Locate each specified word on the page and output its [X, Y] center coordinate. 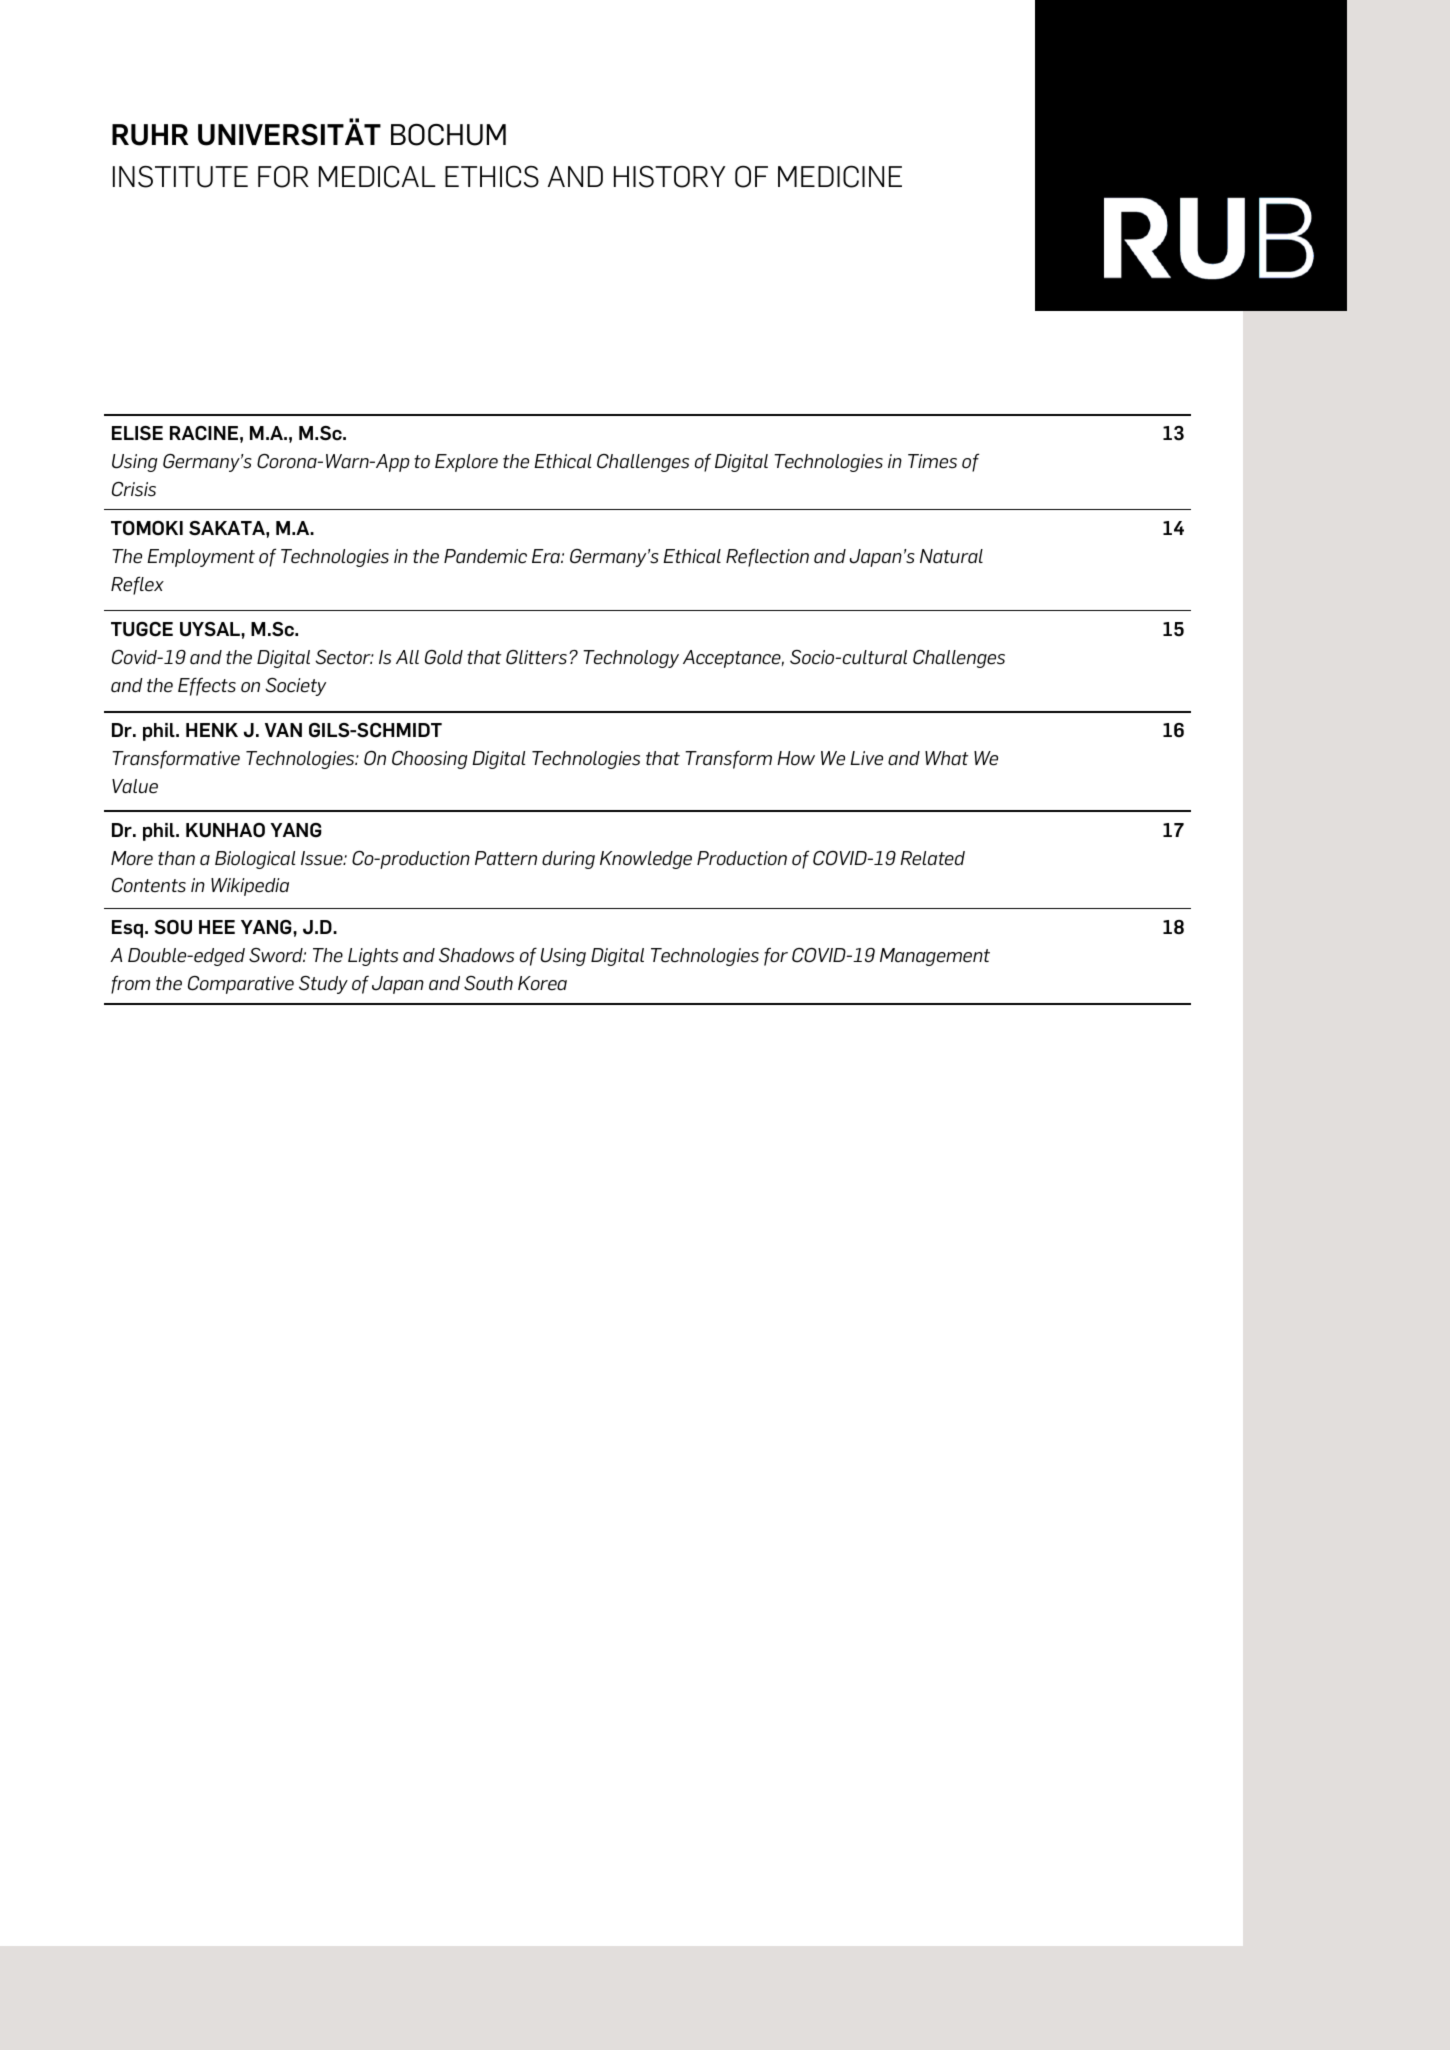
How [796, 758]
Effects [207, 686]
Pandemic [485, 556]
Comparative [241, 985]
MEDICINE [840, 176]
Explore [466, 463]
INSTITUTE [180, 177]
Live [866, 758]
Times [932, 461]
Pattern [506, 858]
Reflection [767, 557]
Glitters [538, 657]
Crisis [134, 489]
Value [135, 786]
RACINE [204, 433]
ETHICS [492, 176]
